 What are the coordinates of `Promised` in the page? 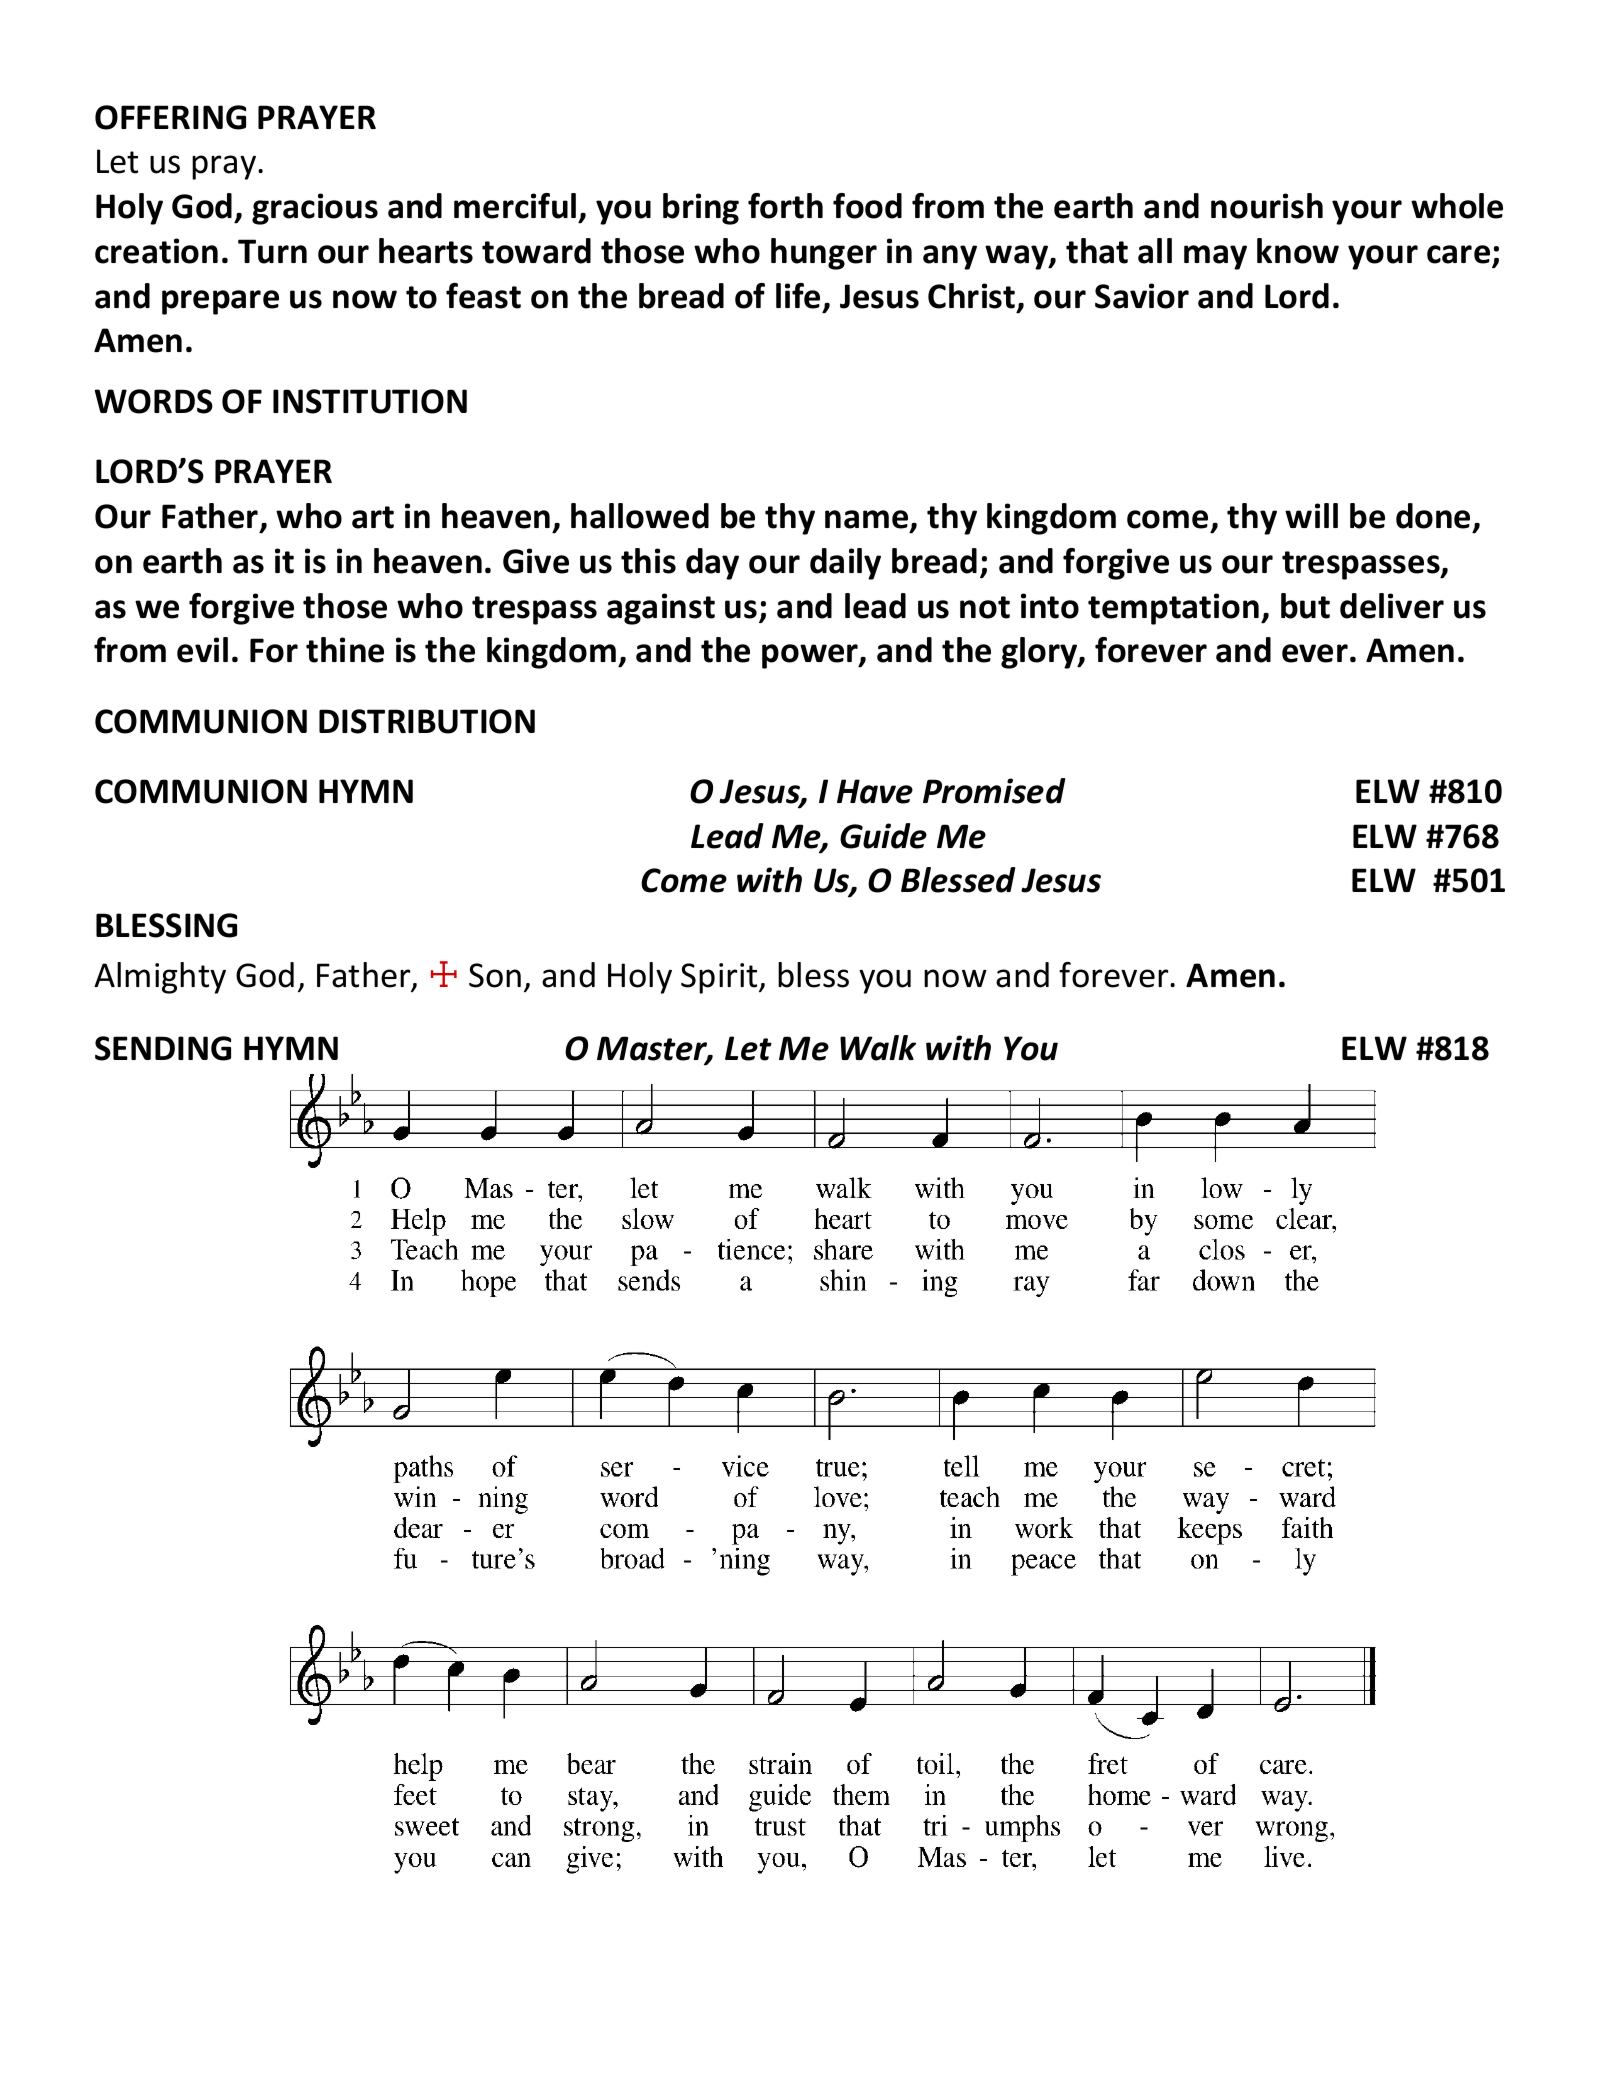 It's located at (994, 791).
